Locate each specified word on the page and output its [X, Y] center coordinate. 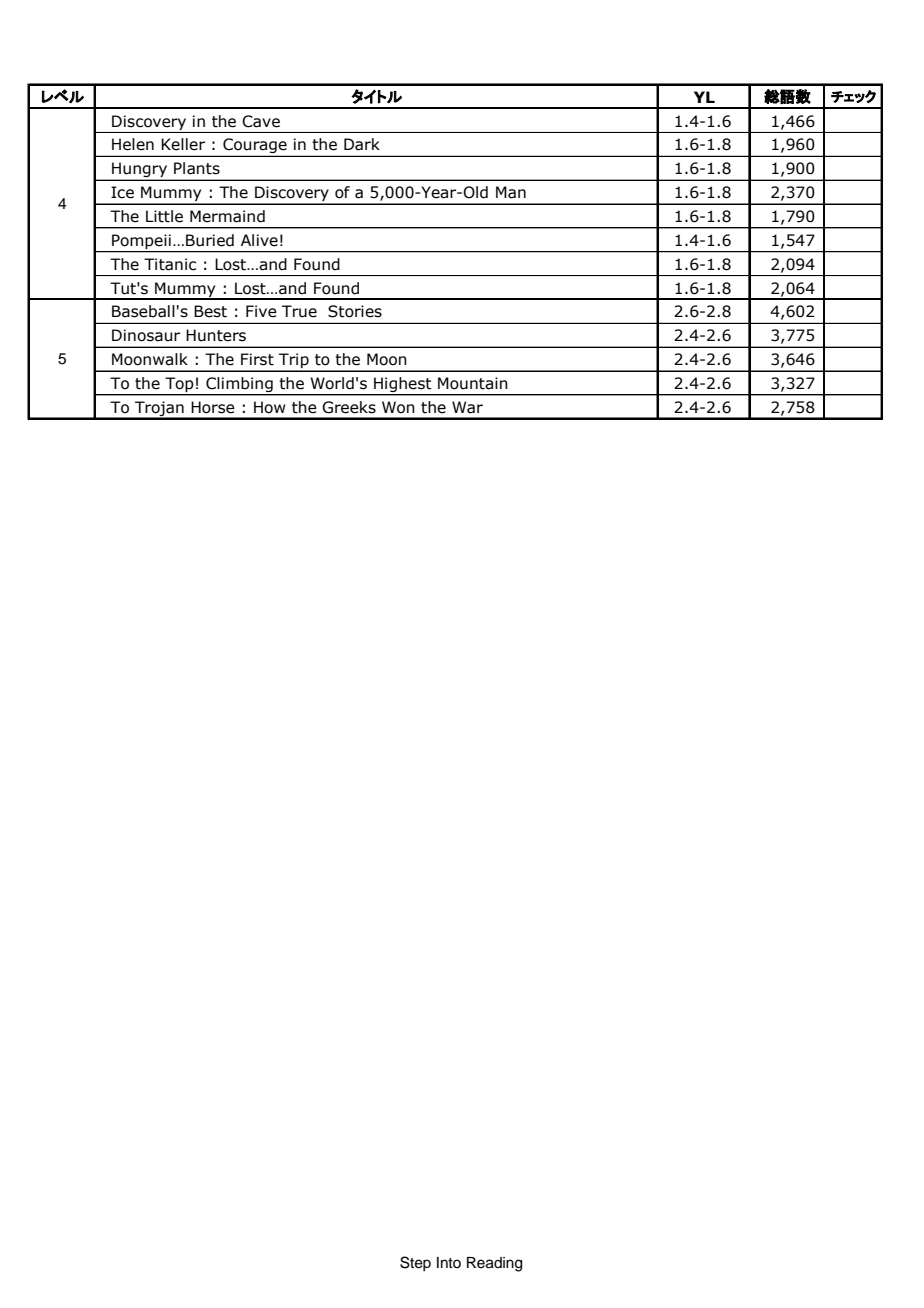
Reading [494, 1264]
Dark [362, 144]
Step [415, 1263]
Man [511, 192]
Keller [183, 144]
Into [449, 1262]
